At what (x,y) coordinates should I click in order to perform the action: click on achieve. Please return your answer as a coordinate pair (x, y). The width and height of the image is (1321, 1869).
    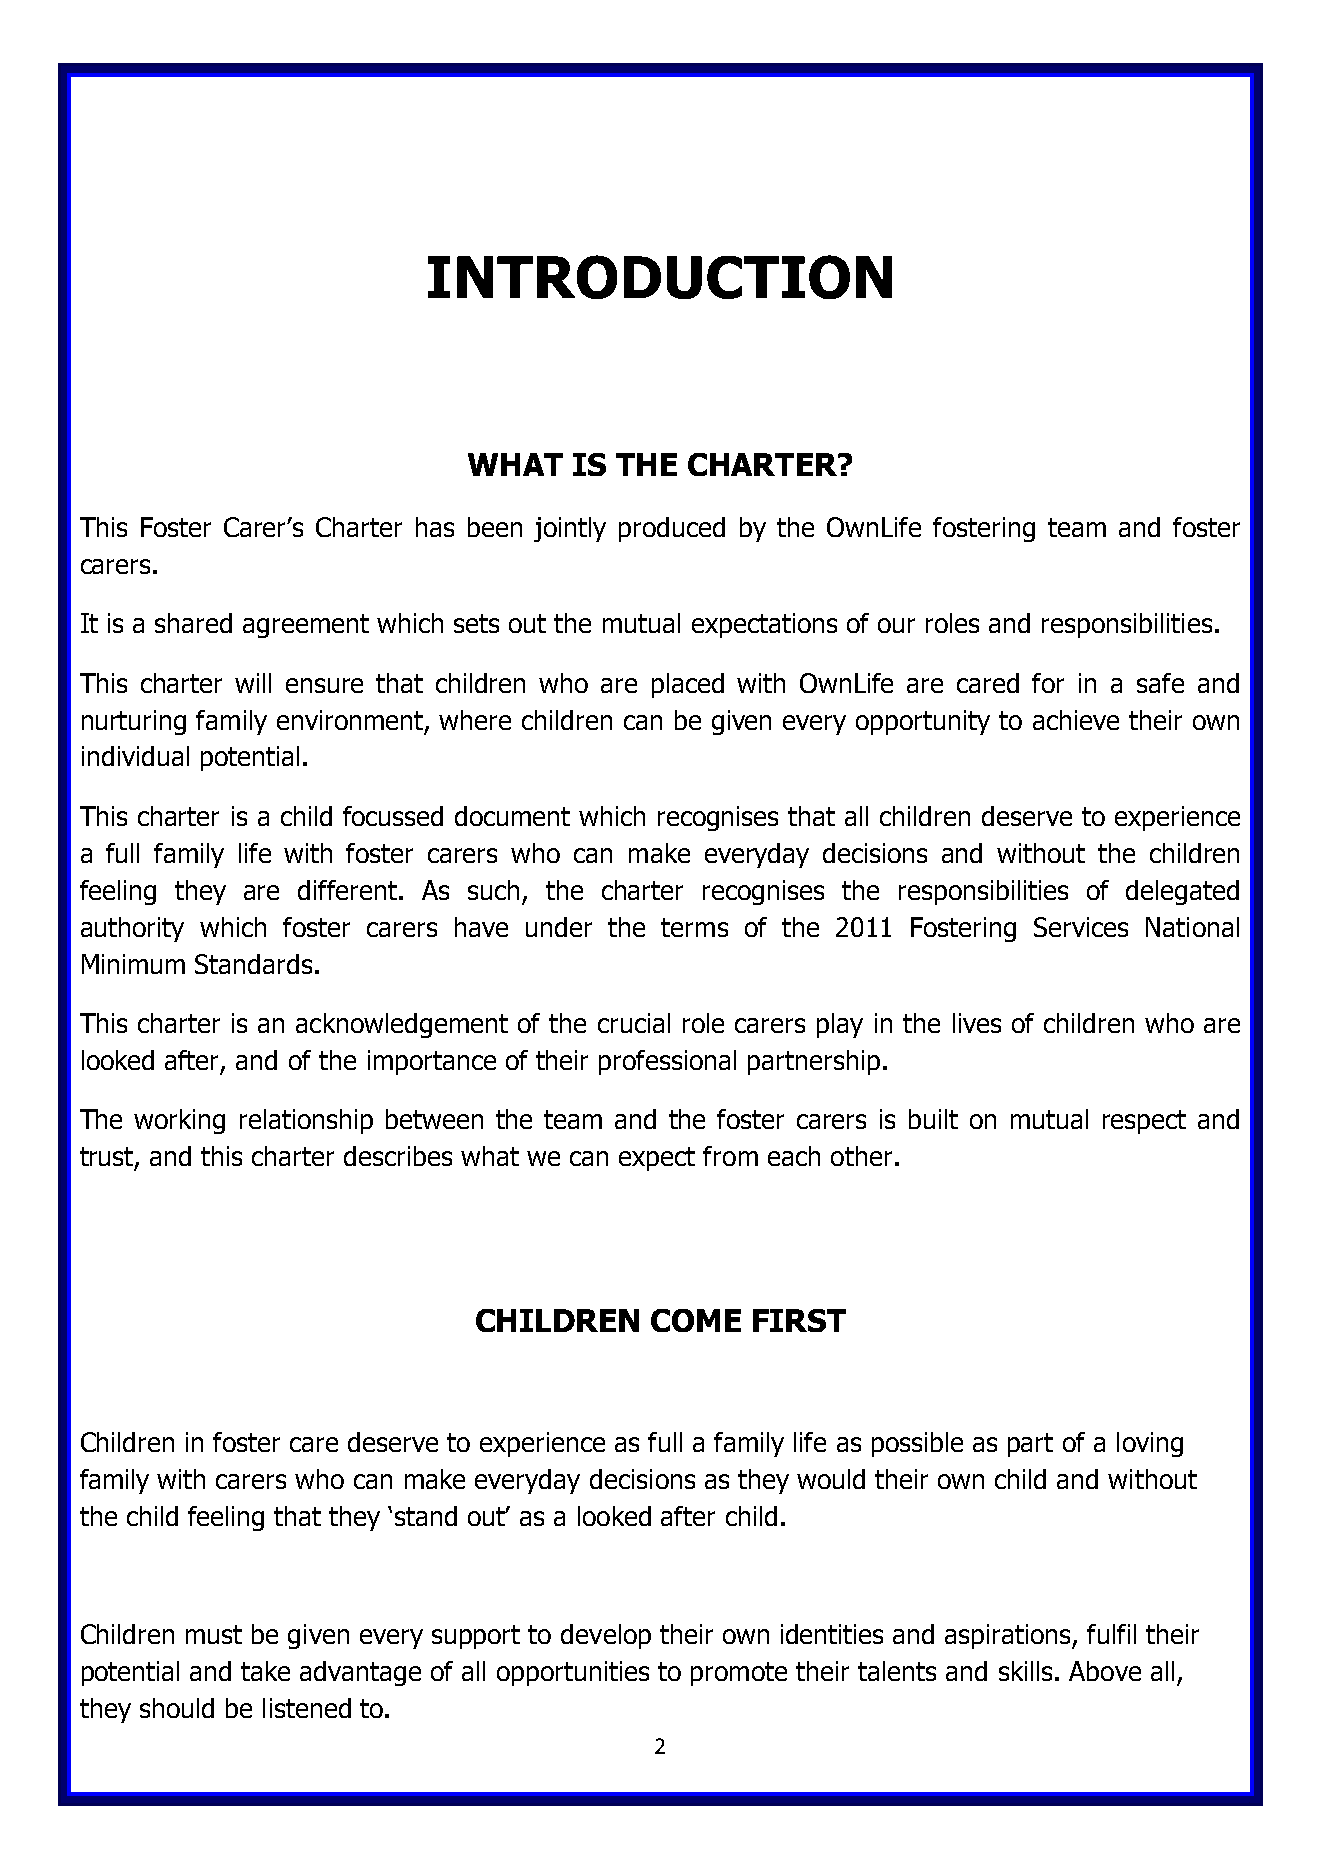
    Looking at the image, I should click on (1076, 720).
